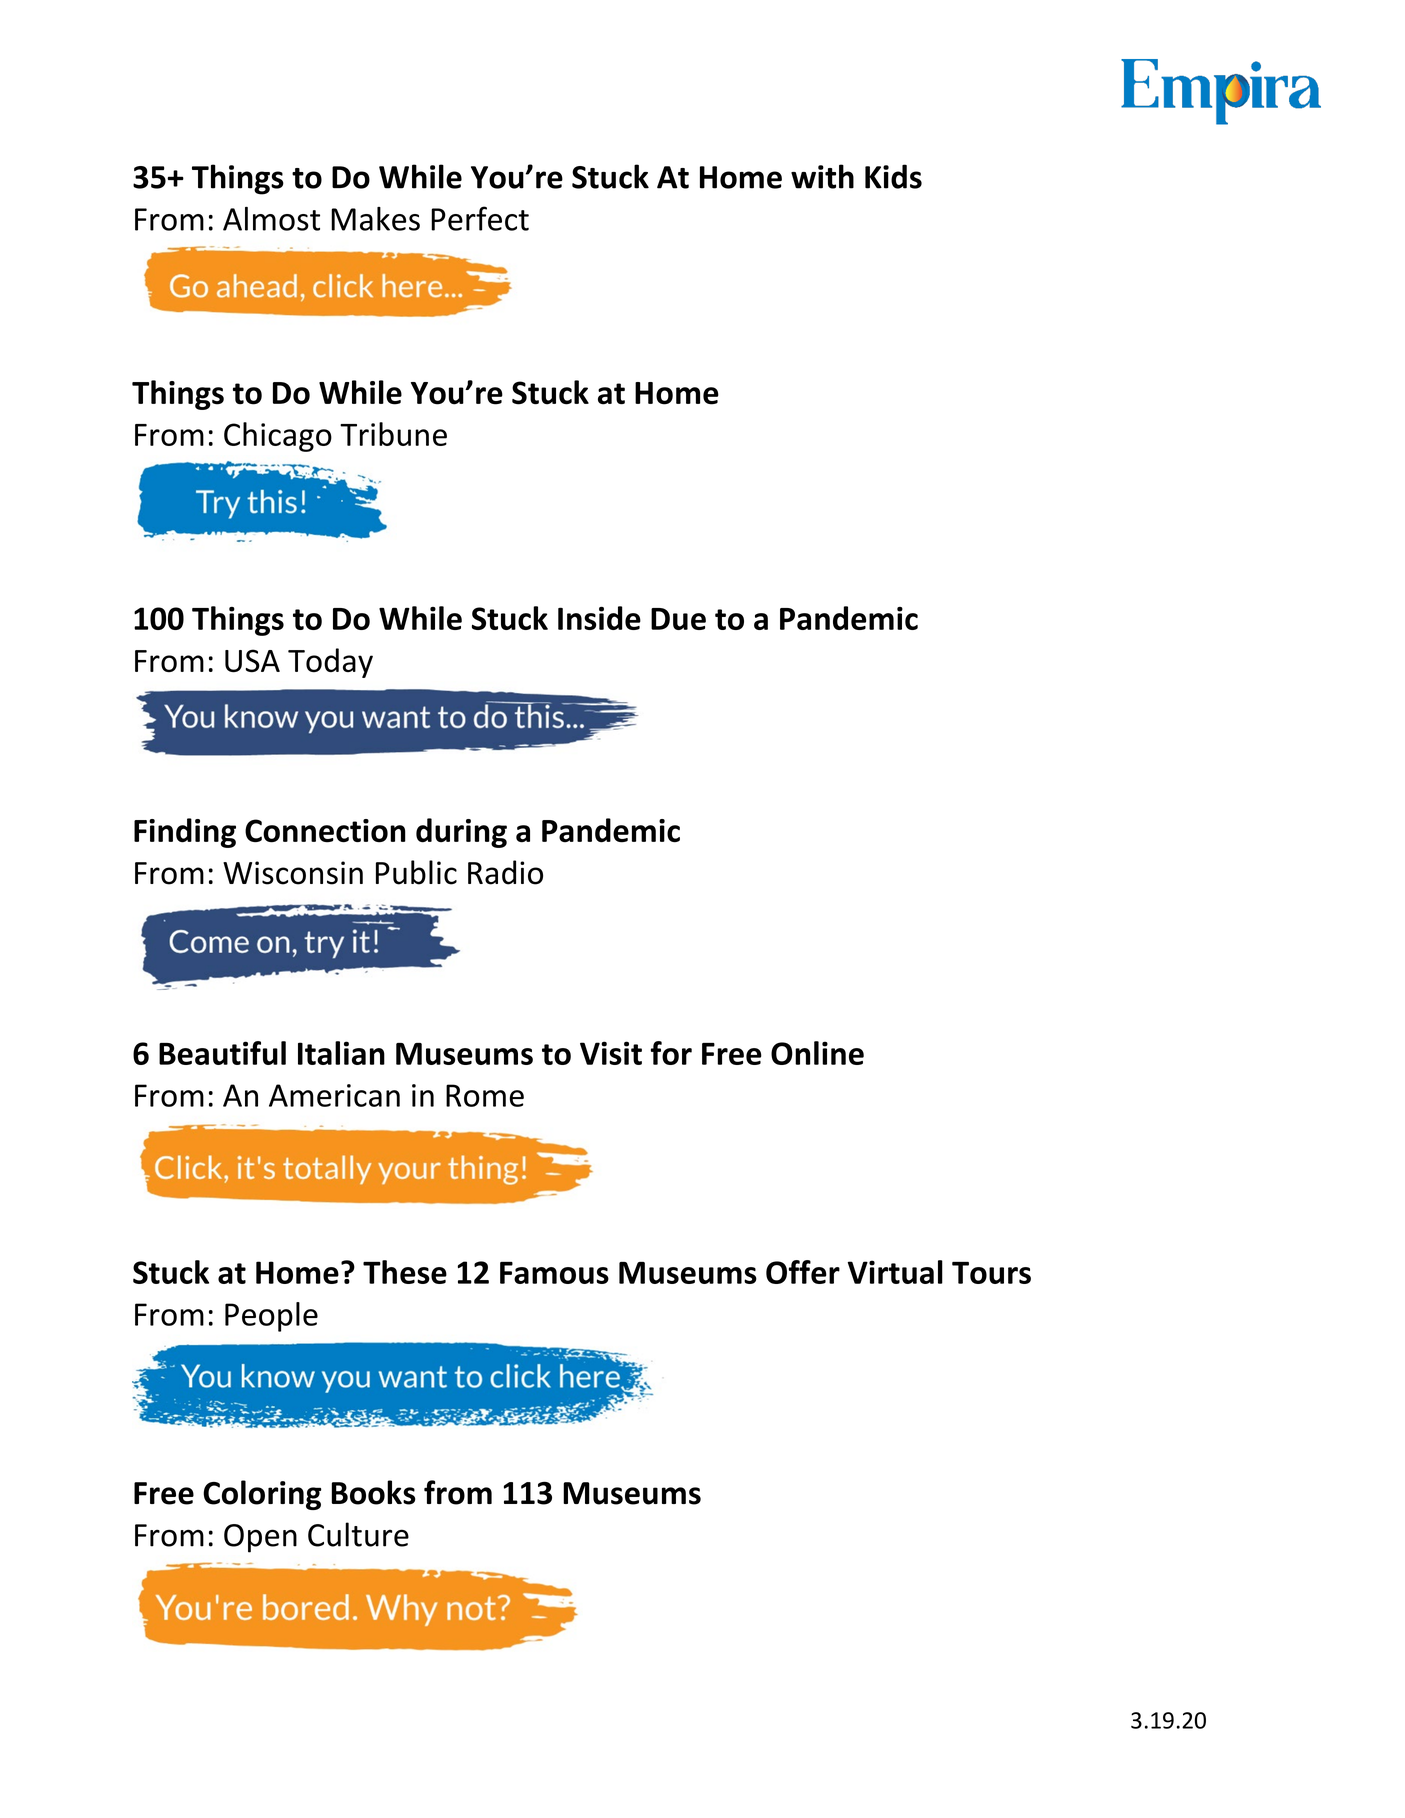  Describe the element at coordinates (611, 1053) in the image. I see `Visit` at that location.
